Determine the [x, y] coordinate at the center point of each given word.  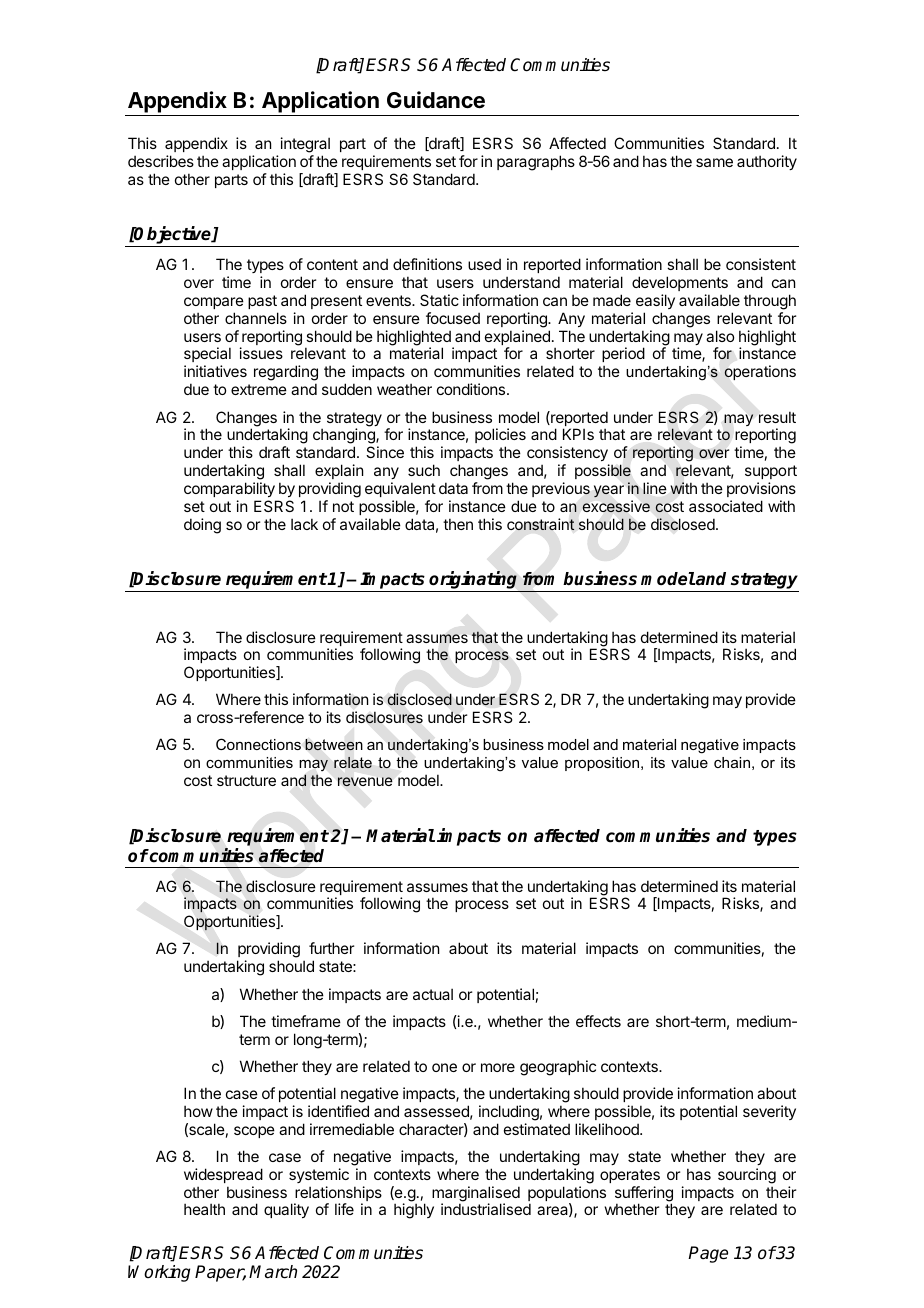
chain [732, 762]
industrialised [486, 1209]
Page [708, 1254]
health [204, 1209]
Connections [258, 744]
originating [474, 581]
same [714, 162]
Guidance [436, 100]
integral [305, 145]
